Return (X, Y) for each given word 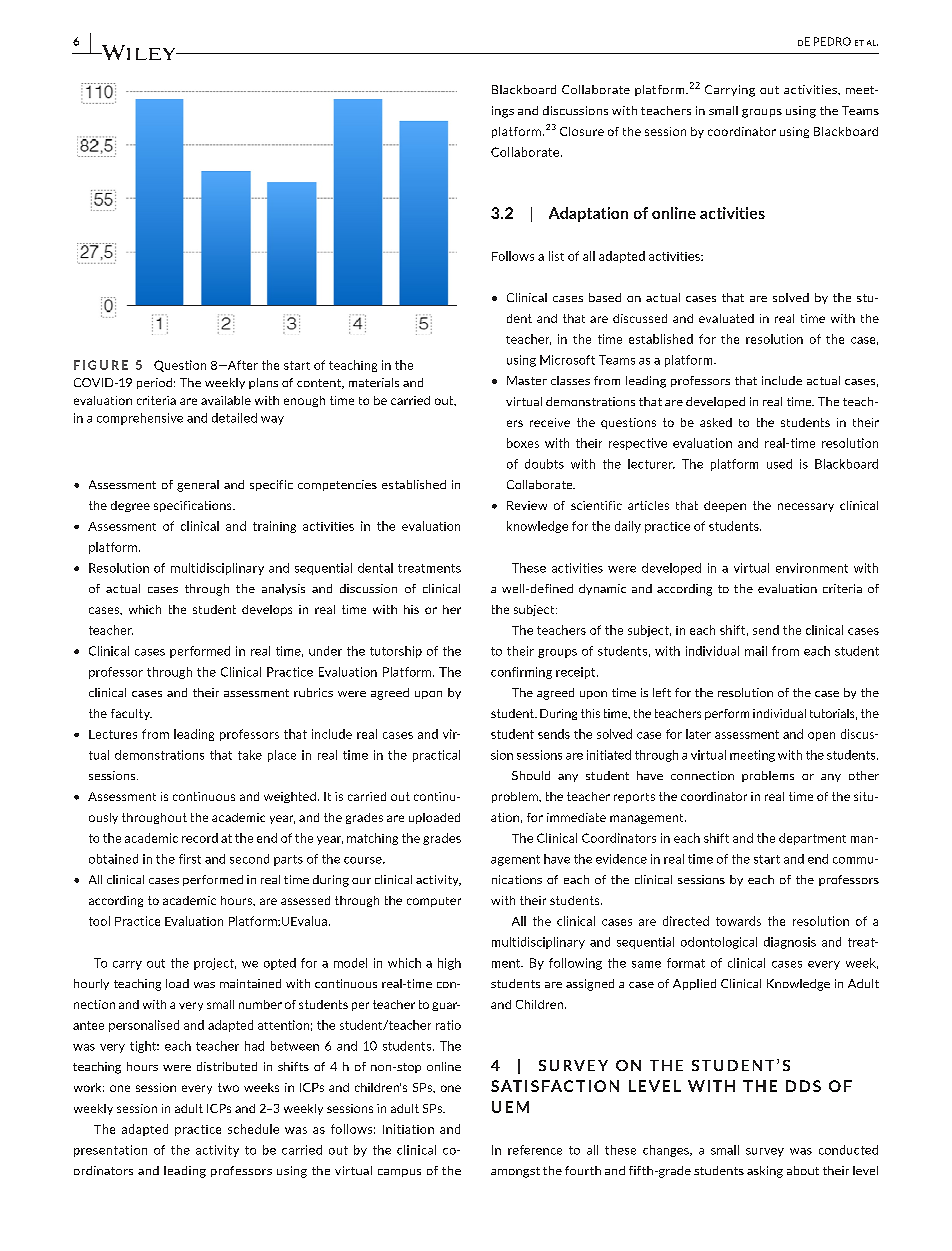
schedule (253, 1129)
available (226, 400)
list (556, 256)
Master (527, 380)
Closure (582, 131)
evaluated (726, 318)
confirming (521, 673)
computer (434, 902)
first (190, 859)
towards (738, 921)
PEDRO (832, 41)
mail (756, 651)
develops (267, 610)
